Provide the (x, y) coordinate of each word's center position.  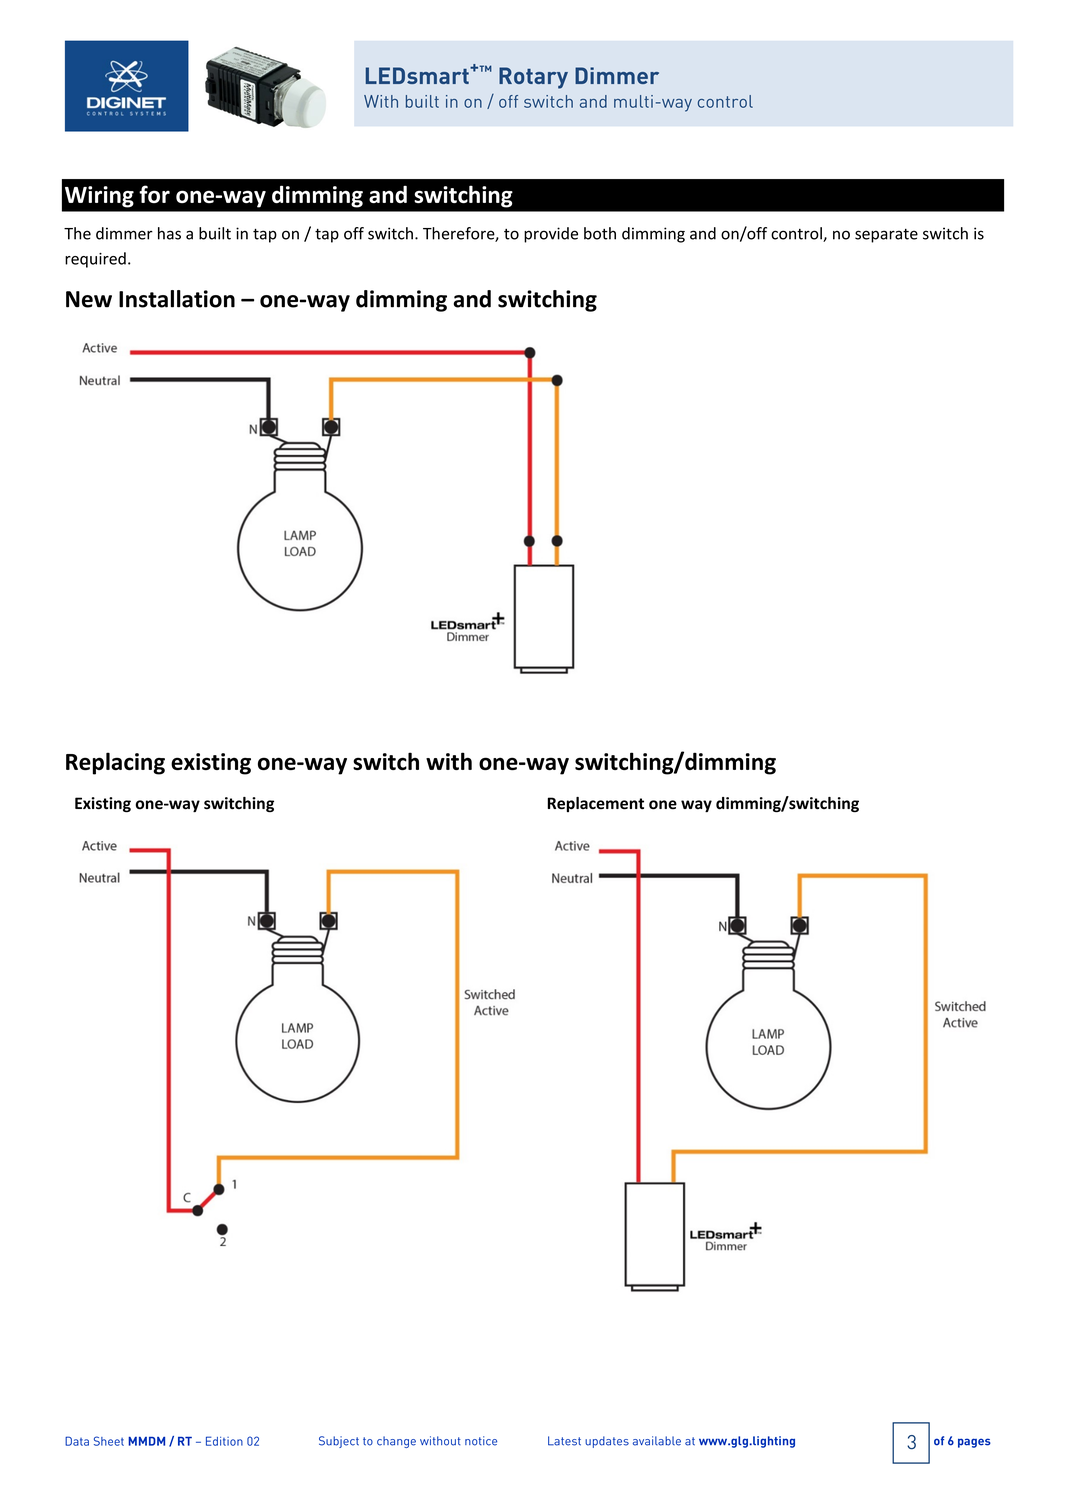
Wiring (99, 197)
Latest (564, 1441)
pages (974, 1443)
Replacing (115, 763)
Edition (224, 1441)
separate (886, 236)
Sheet (109, 1441)
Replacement (596, 804)
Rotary (533, 78)
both (600, 233)
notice (481, 1441)
